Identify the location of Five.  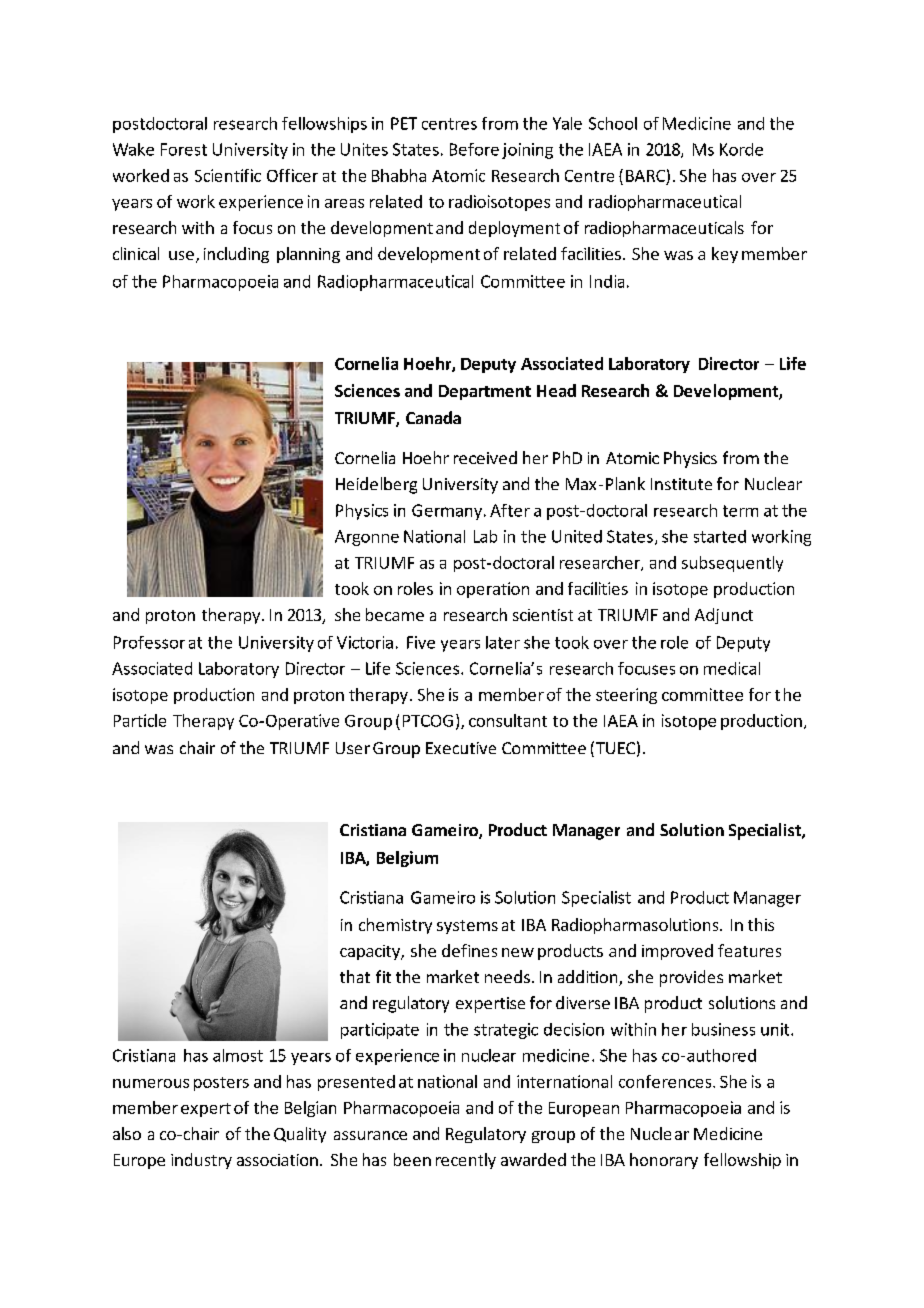
(421, 642).
